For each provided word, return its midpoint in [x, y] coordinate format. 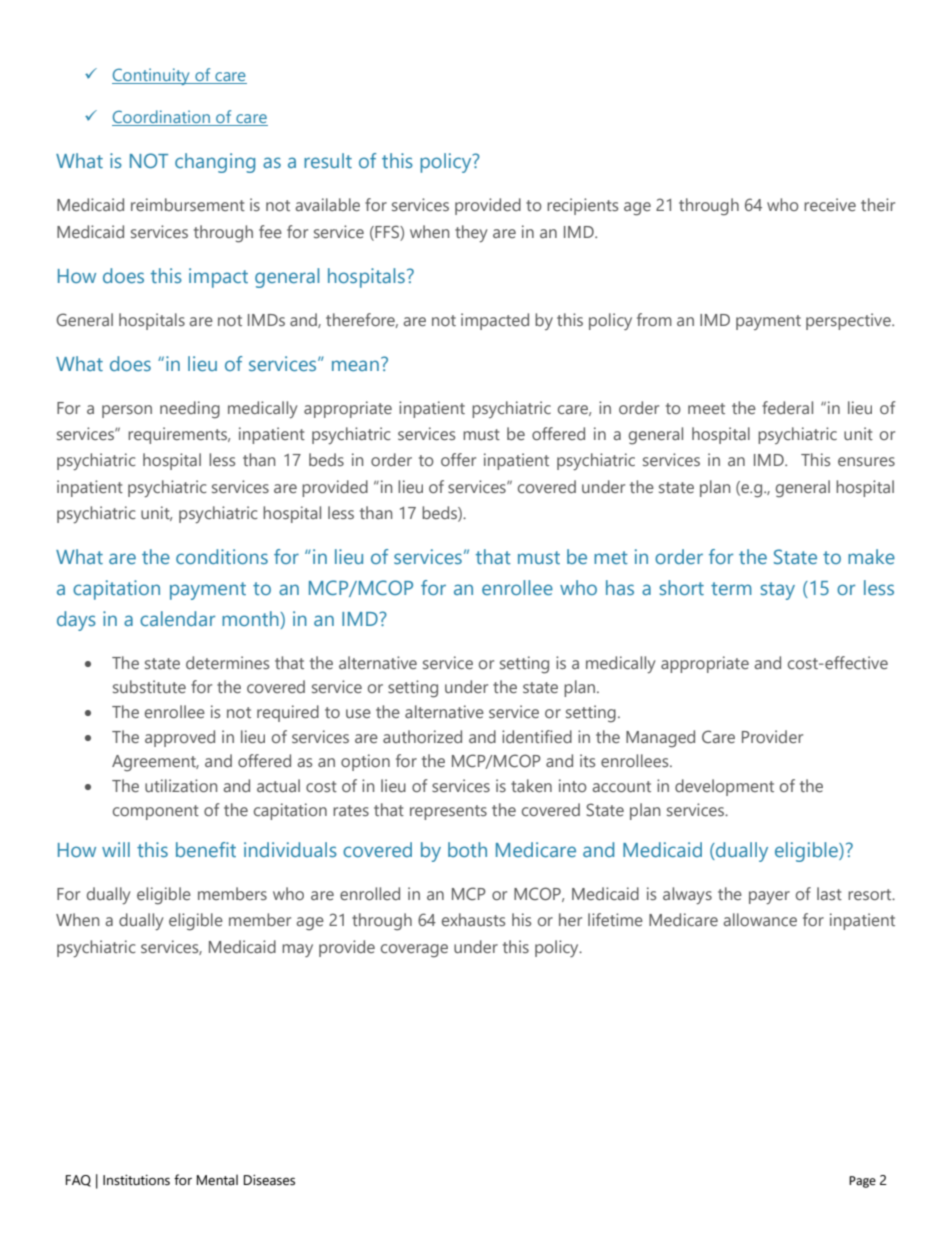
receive [830, 204]
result [328, 160]
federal [787, 407]
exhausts [473, 919]
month [251, 620]
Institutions [136, 1180]
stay [778, 591]
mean [355, 365]
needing [190, 410]
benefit [206, 849]
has [620, 587]
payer [769, 897]
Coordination [162, 118]
